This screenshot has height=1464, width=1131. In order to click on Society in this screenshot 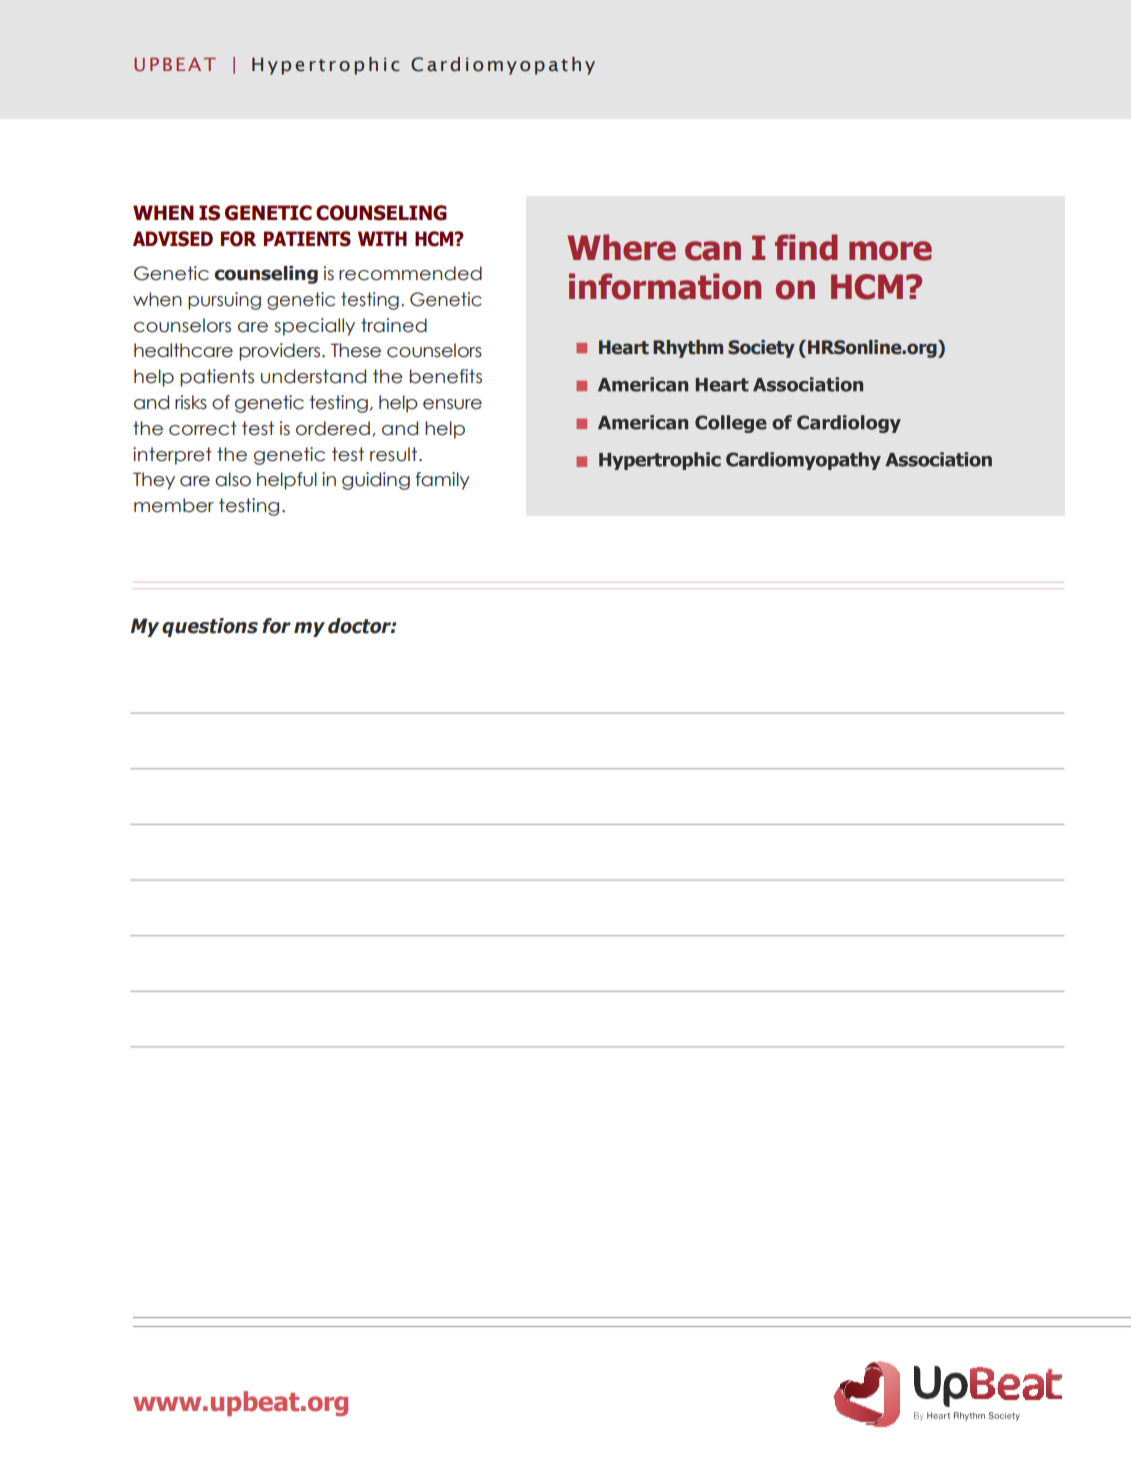, I will do `click(761, 349)`.
